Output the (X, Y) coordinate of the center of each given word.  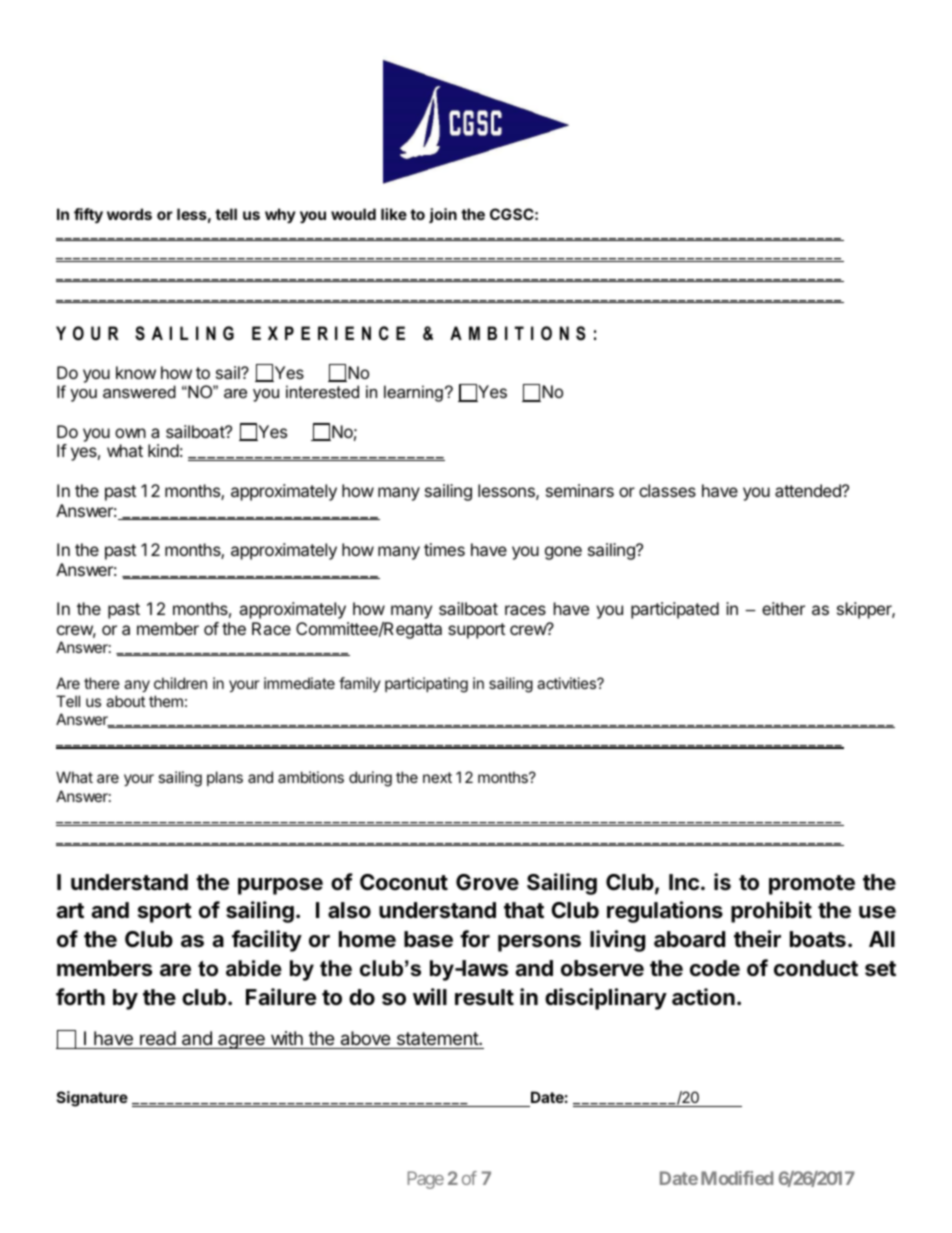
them (166, 701)
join (443, 215)
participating (426, 685)
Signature (92, 1099)
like (394, 214)
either (783, 608)
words (129, 214)
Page (426, 1180)
